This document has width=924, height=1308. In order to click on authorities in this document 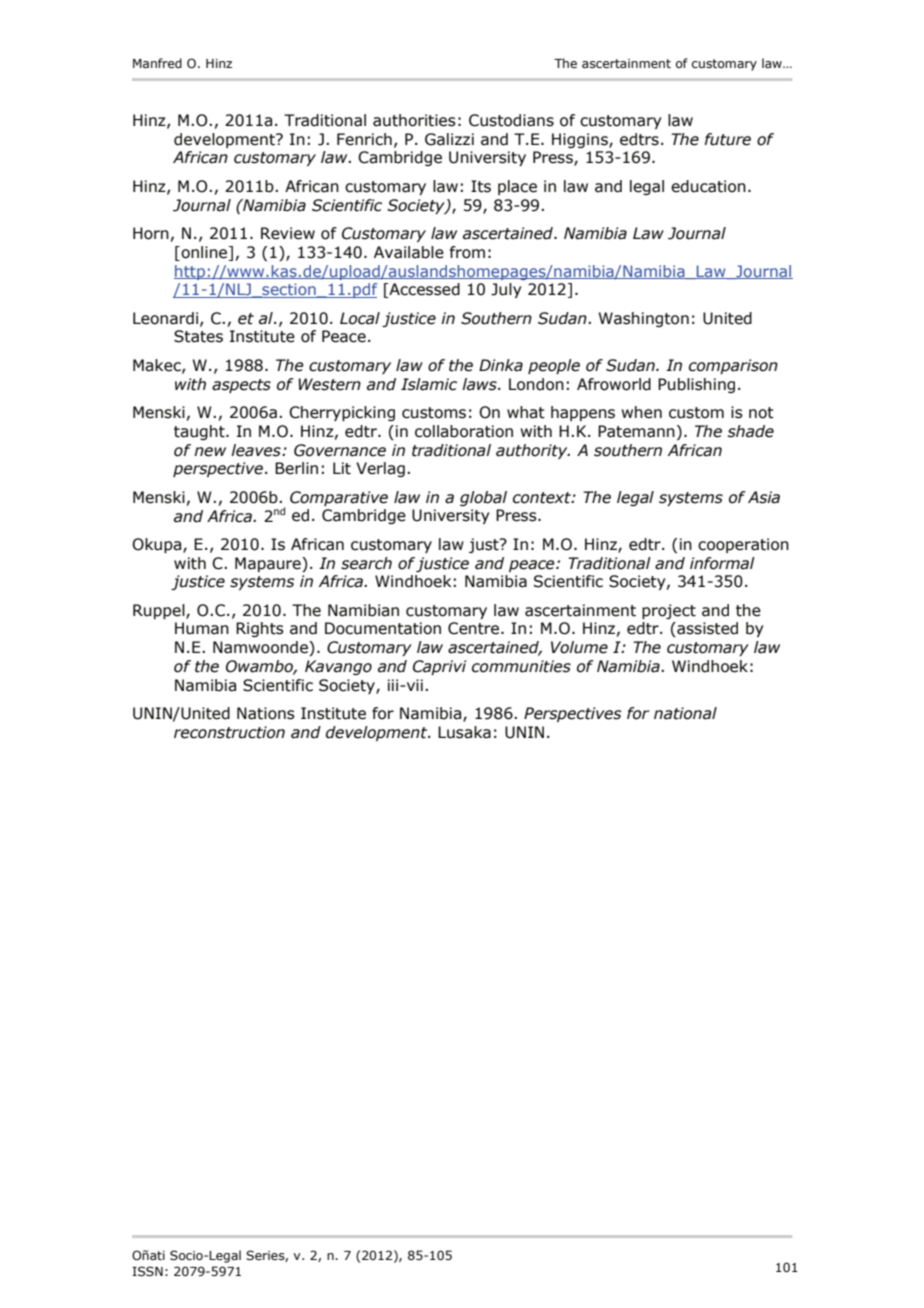, I will do `click(414, 120)`.
